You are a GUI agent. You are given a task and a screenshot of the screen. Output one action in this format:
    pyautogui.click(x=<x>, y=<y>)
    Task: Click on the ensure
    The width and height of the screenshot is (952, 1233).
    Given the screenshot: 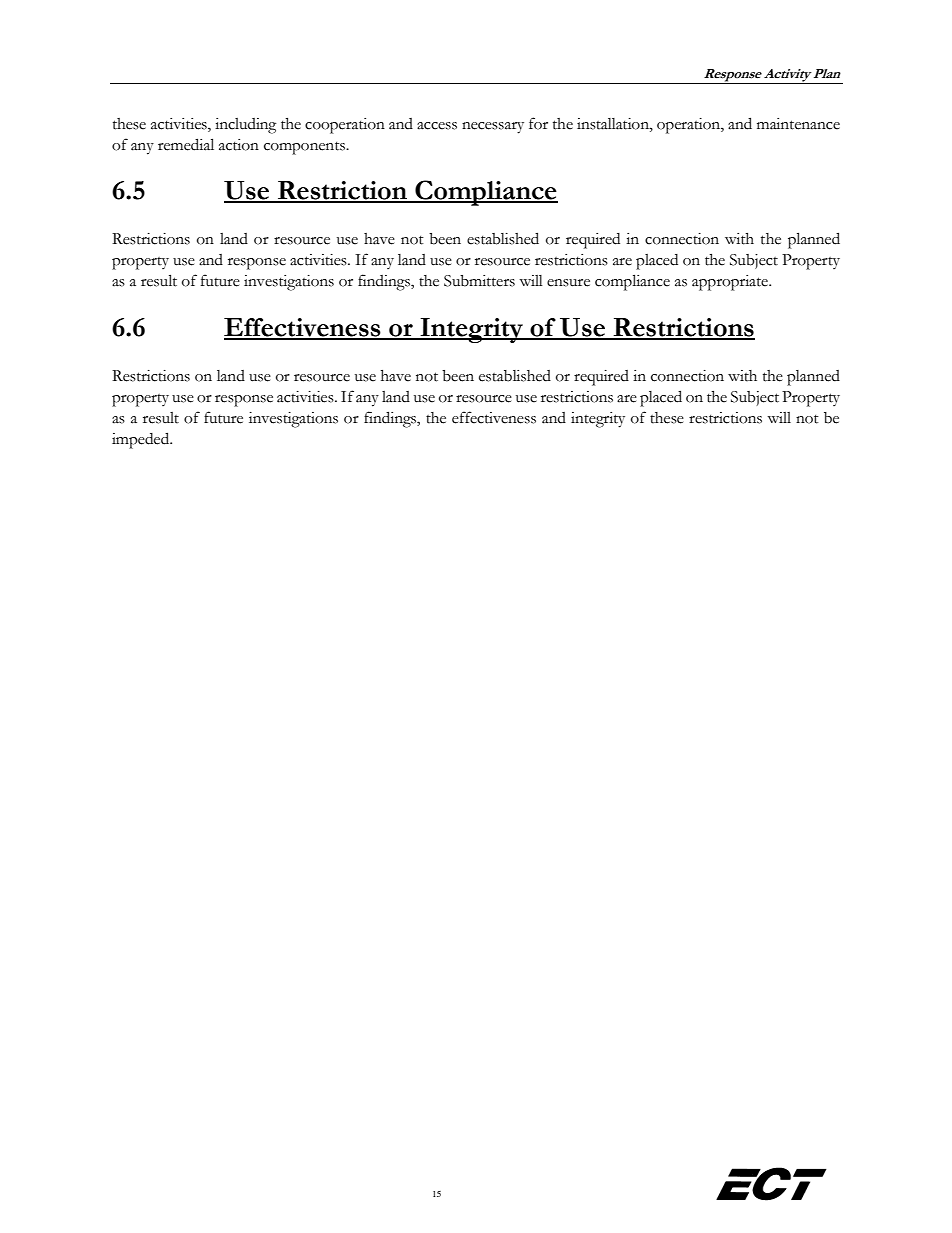 What is the action you would take?
    pyautogui.click(x=568, y=283)
